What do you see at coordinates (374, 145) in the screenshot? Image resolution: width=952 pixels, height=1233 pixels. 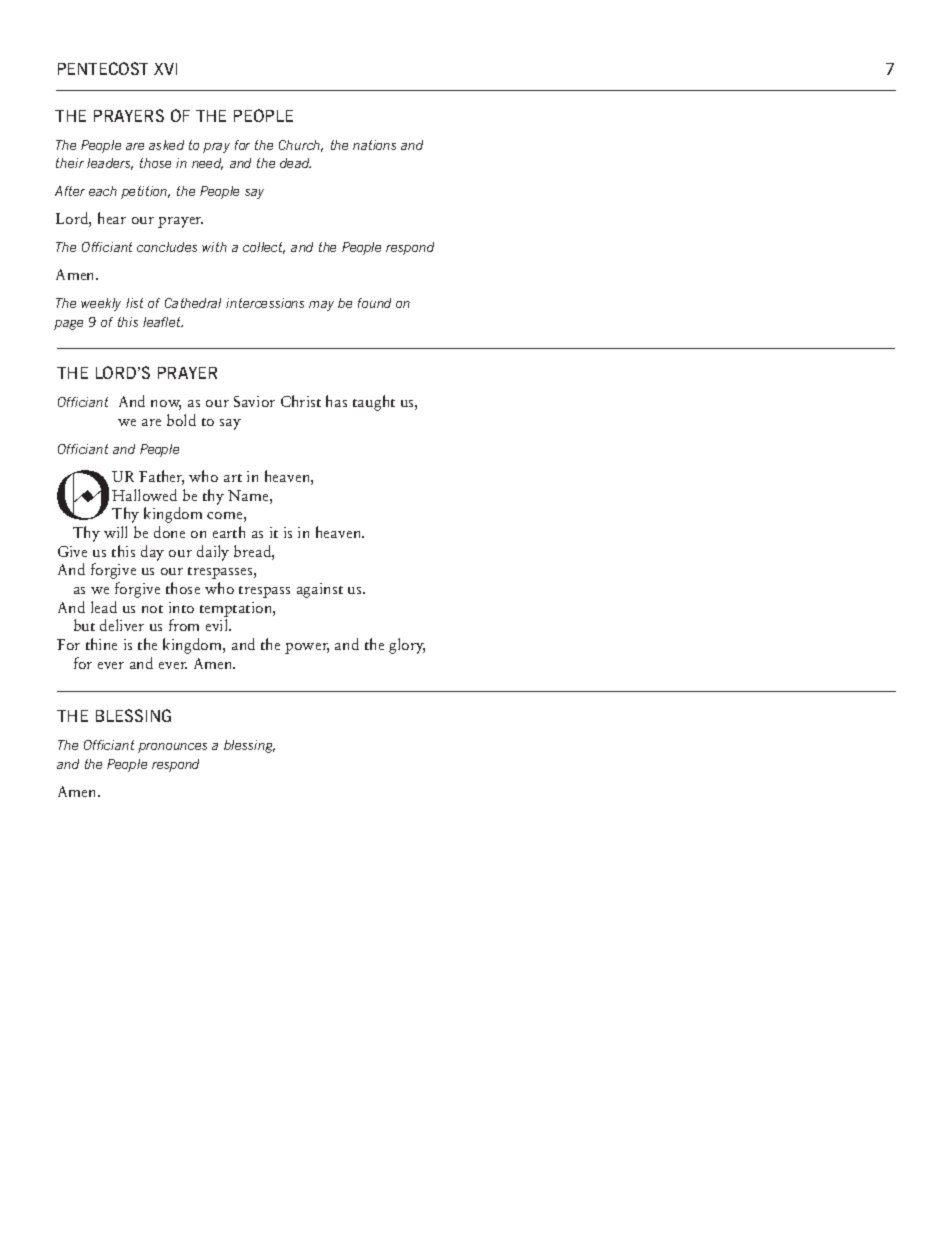 I see `nations` at bounding box center [374, 145].
